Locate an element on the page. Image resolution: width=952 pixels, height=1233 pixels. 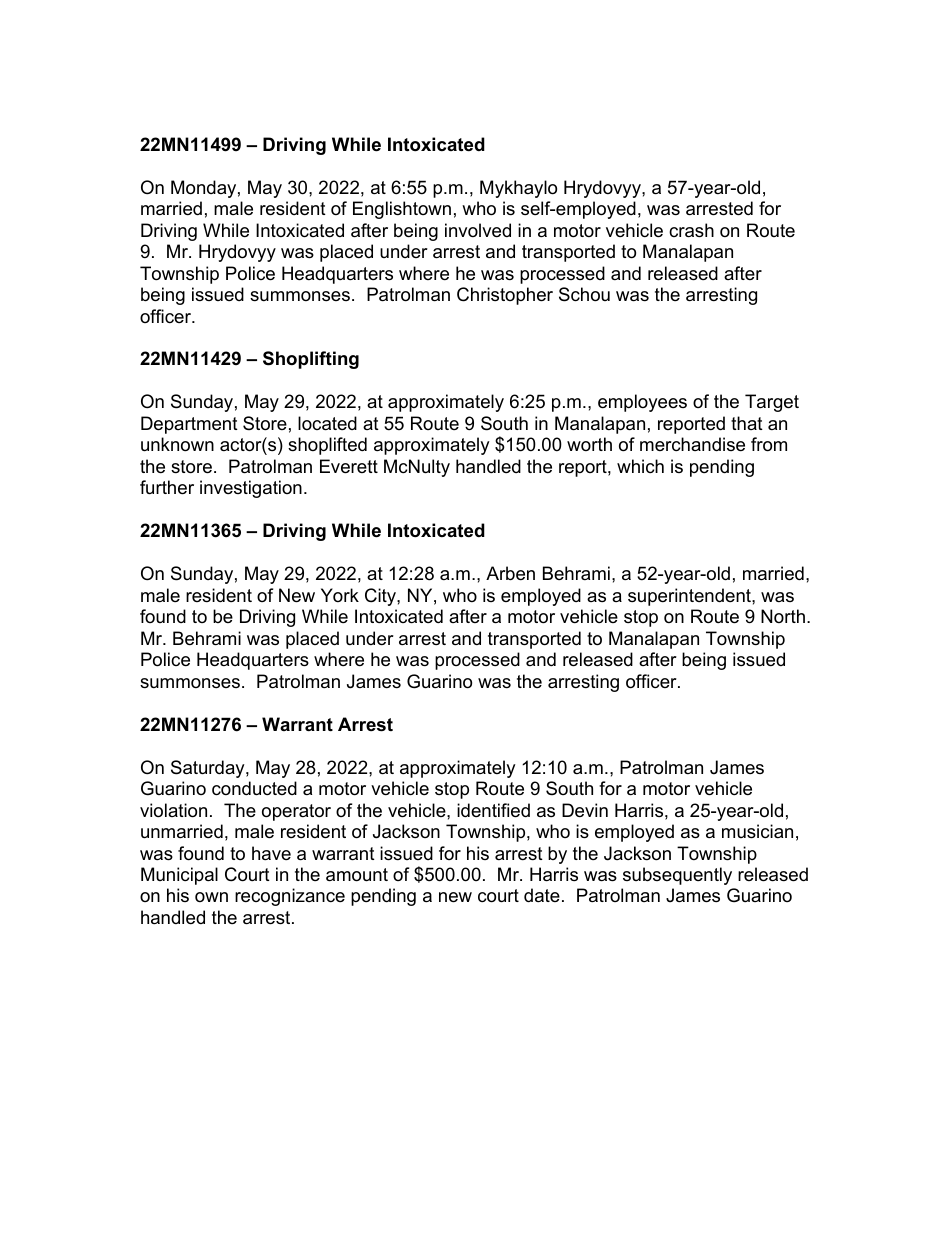
have is located at coordinates (271, 853).
